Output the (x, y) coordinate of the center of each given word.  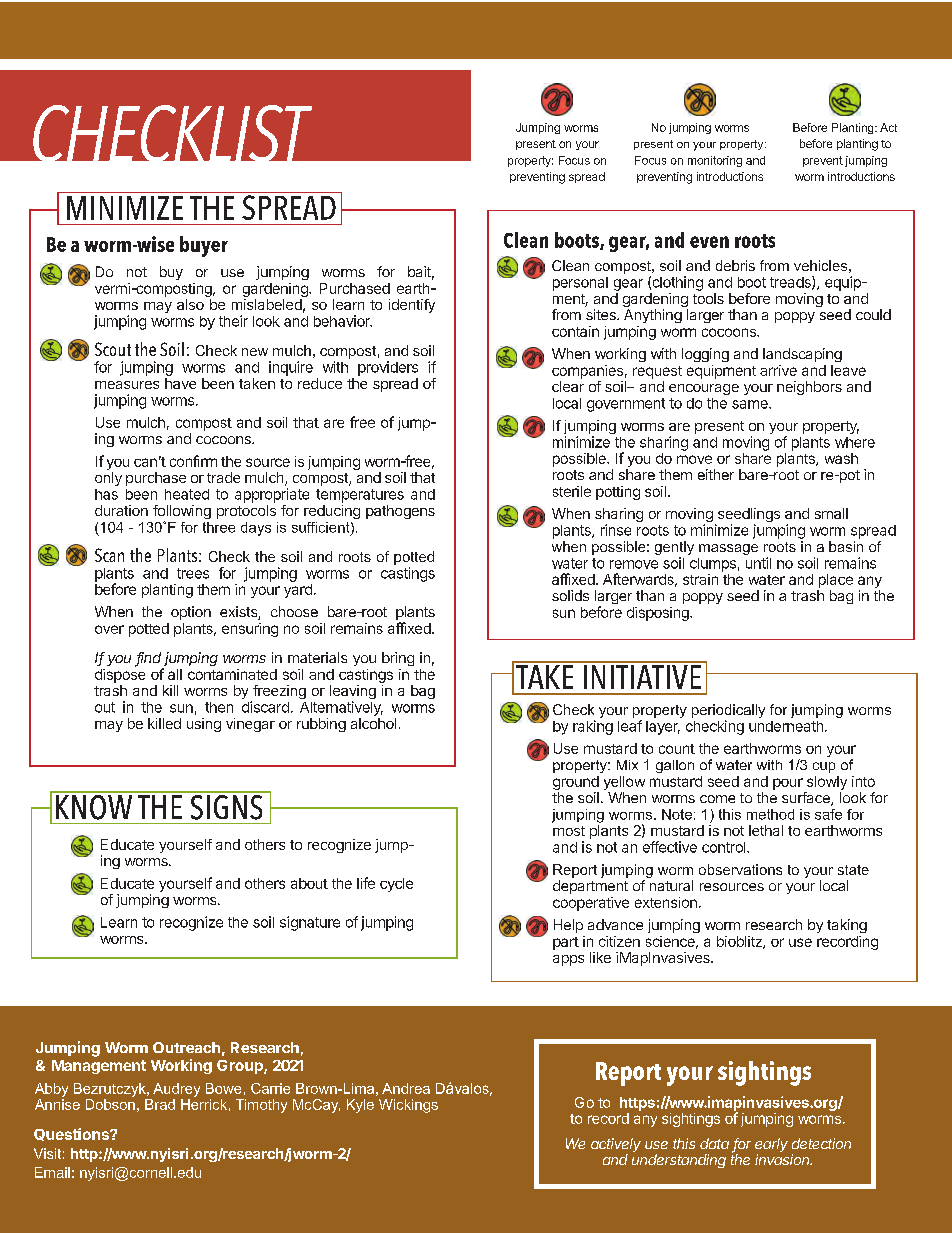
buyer (204, 246)
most (569, 831)
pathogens (400, 512)
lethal (766, 830)
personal (580, 284)
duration (121, 510)
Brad (160, 1104)
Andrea (406, 1088)
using (204, 725)
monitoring (715, 161)
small (831, 513)
